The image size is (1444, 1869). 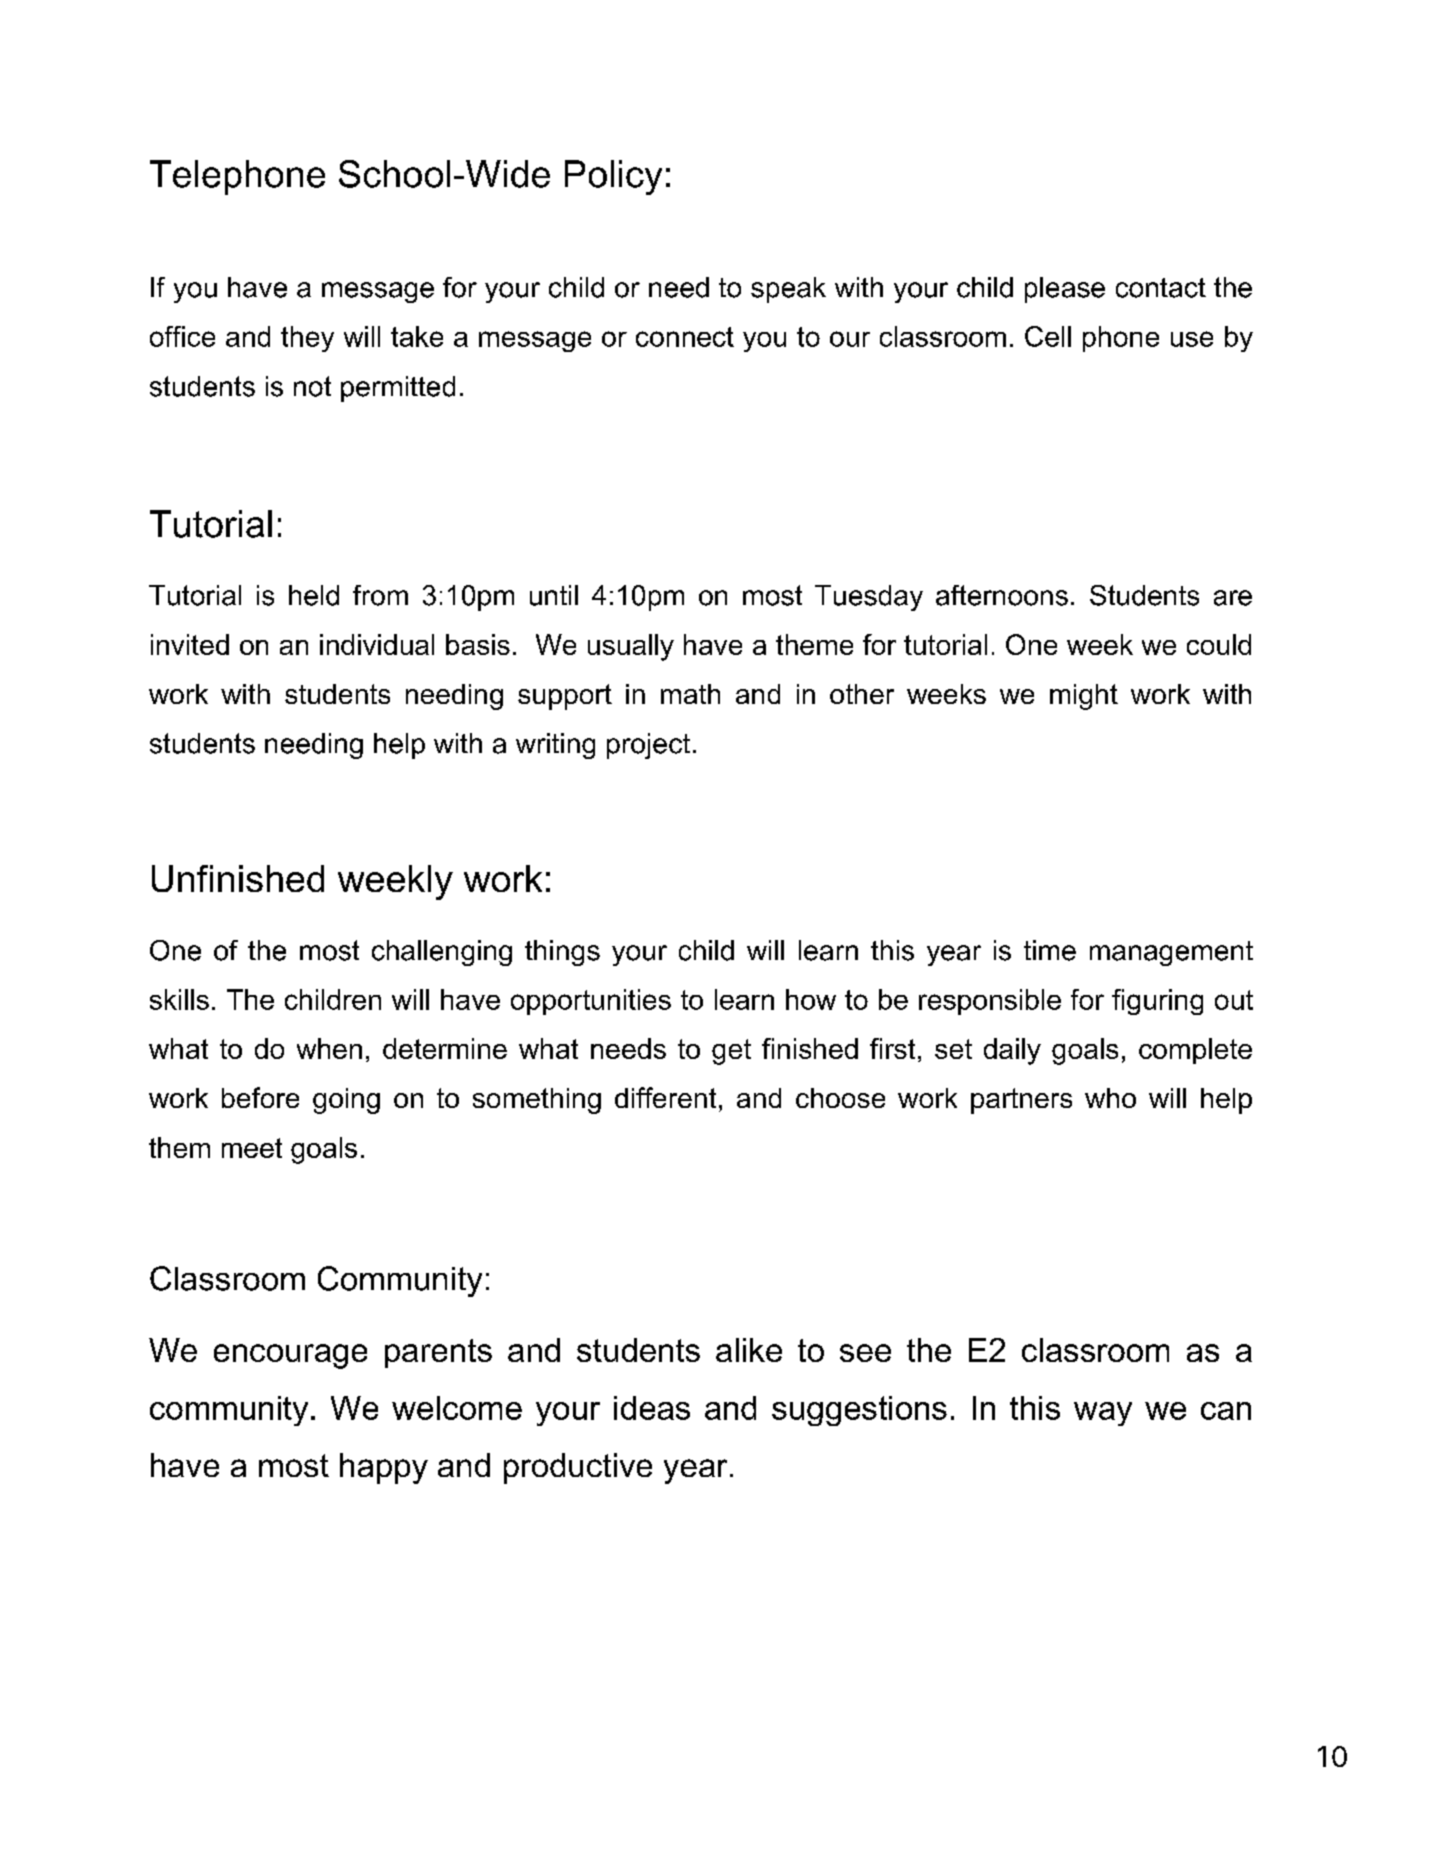 I want to click on please, so click(x=1065, y=290).
